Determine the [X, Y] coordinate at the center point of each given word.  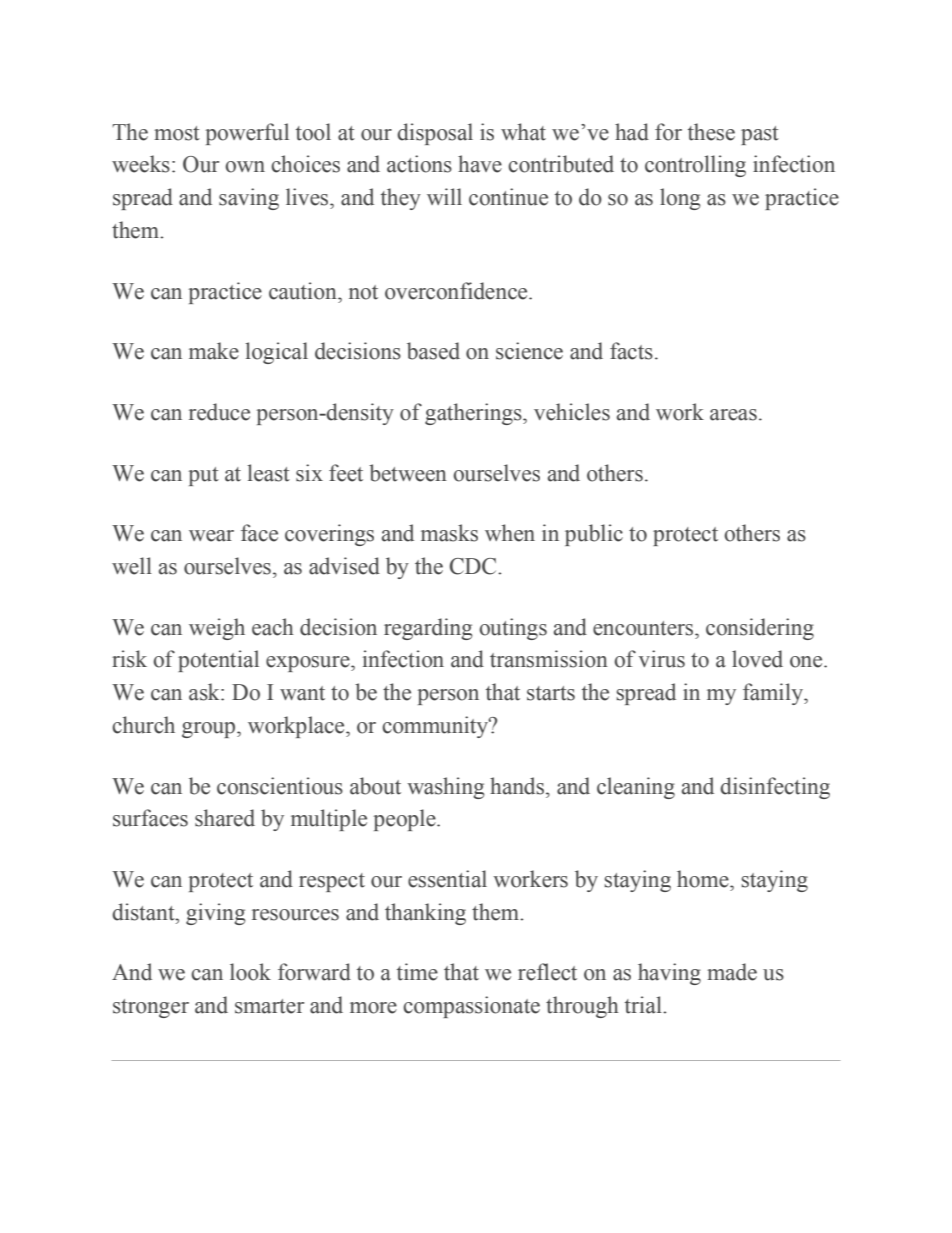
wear [211, 536]
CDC [474, 566]
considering [760, 629]
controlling [695, 166]
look [250, 972]
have [480, 164]
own [245, 167]
